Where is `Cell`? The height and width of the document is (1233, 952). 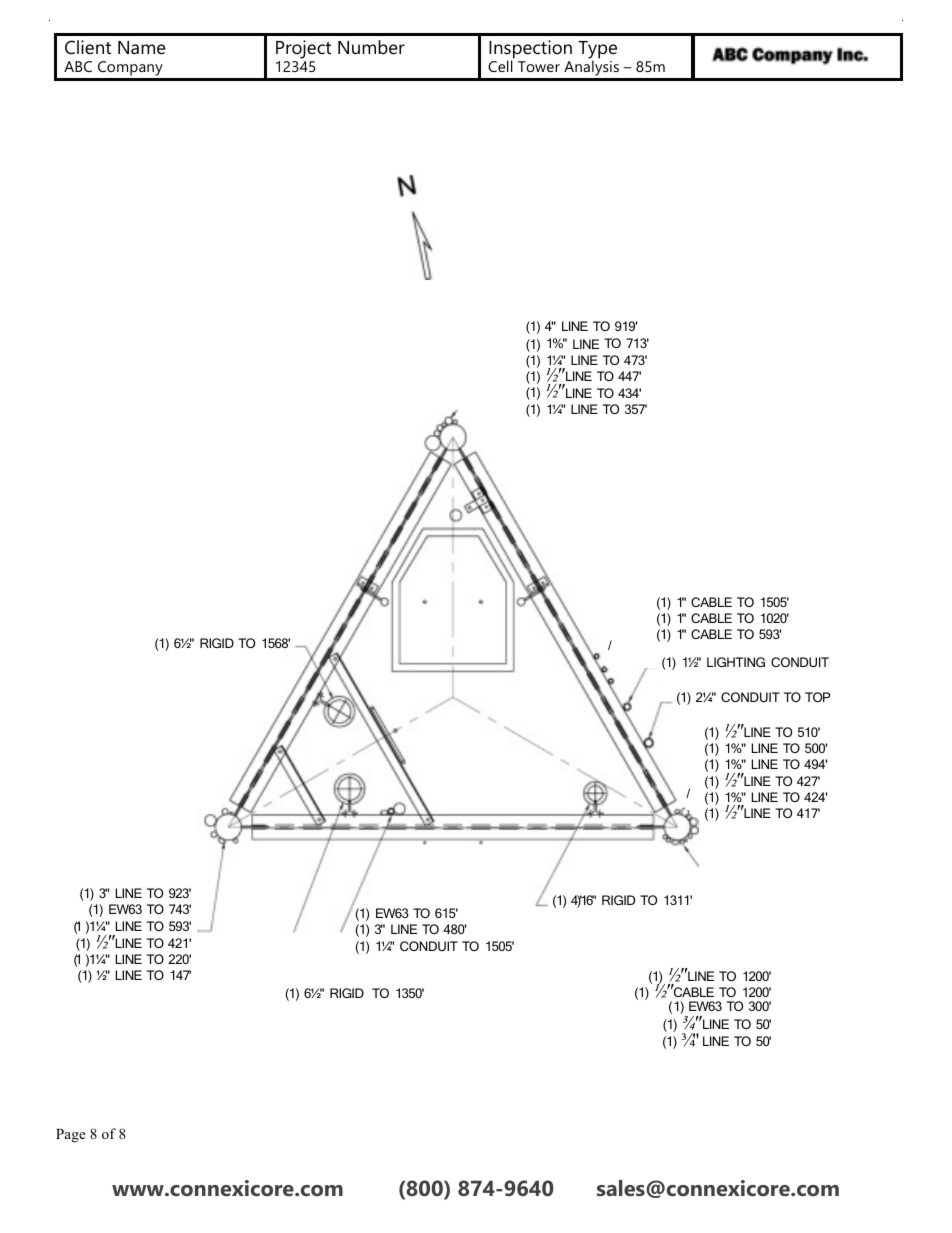
Cell is located at coordinates (501, 65).
